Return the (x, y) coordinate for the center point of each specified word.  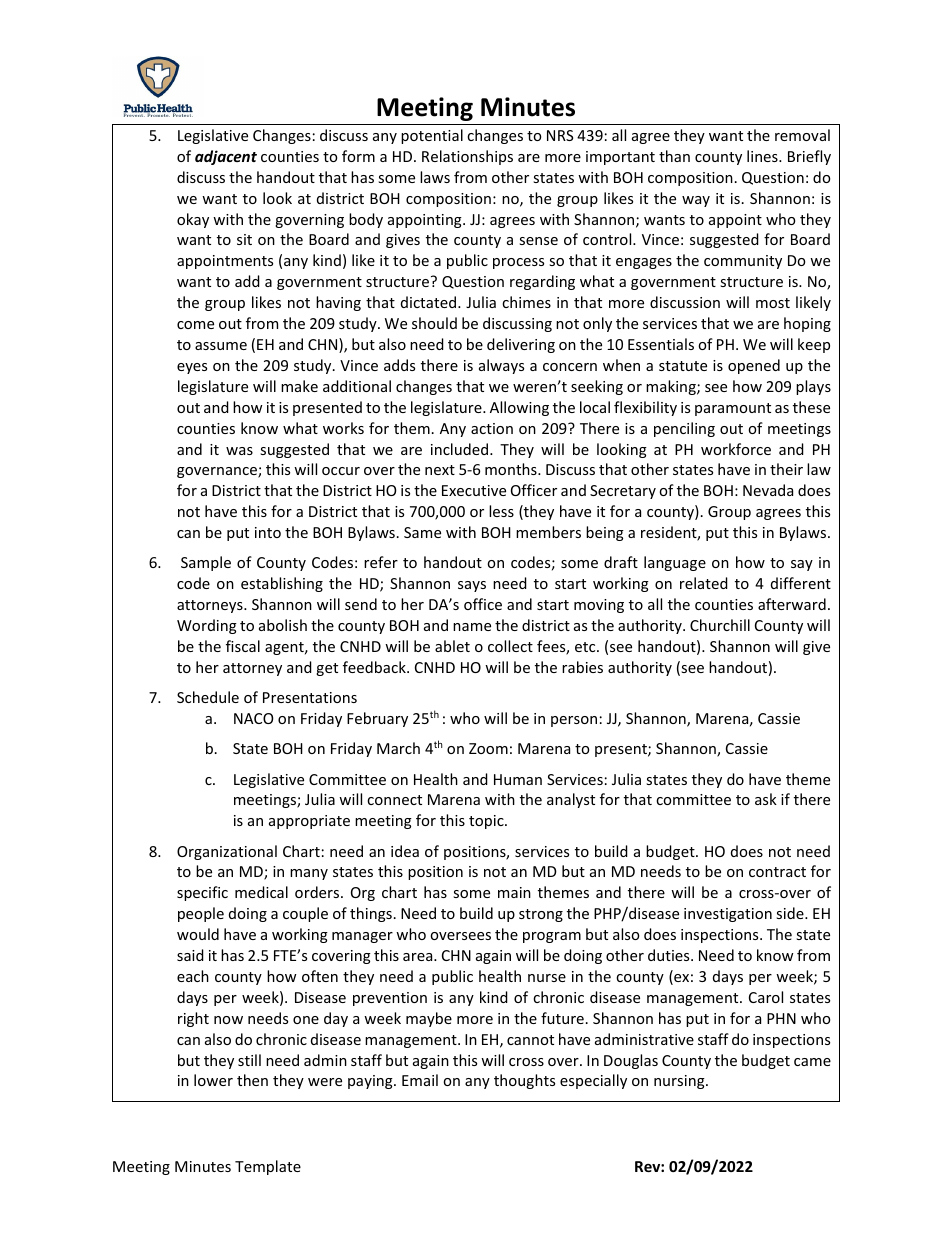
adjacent (226, 157)
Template (268, 1167)
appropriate (309, 822)
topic (487, 822)
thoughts (524, 1081)
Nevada (768, 490)
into (268, 532)
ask (766, 799)
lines (763, 156)
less (501, 511)
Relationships (467, 157)
